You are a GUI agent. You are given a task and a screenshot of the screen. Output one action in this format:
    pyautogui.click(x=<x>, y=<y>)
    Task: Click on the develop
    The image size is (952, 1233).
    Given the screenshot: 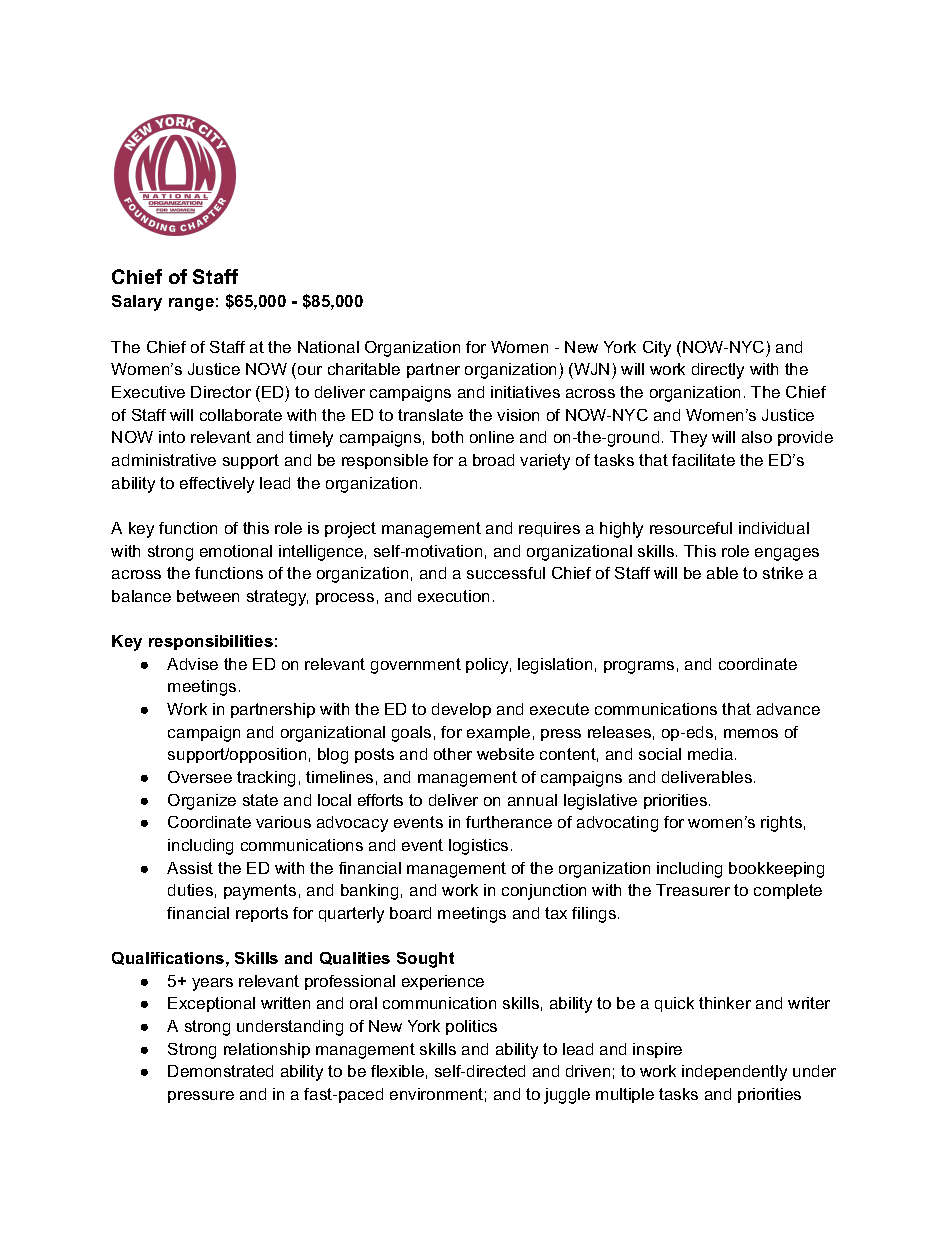 What is the action you would take?
    pyautogui.click(x=461, y=710)
